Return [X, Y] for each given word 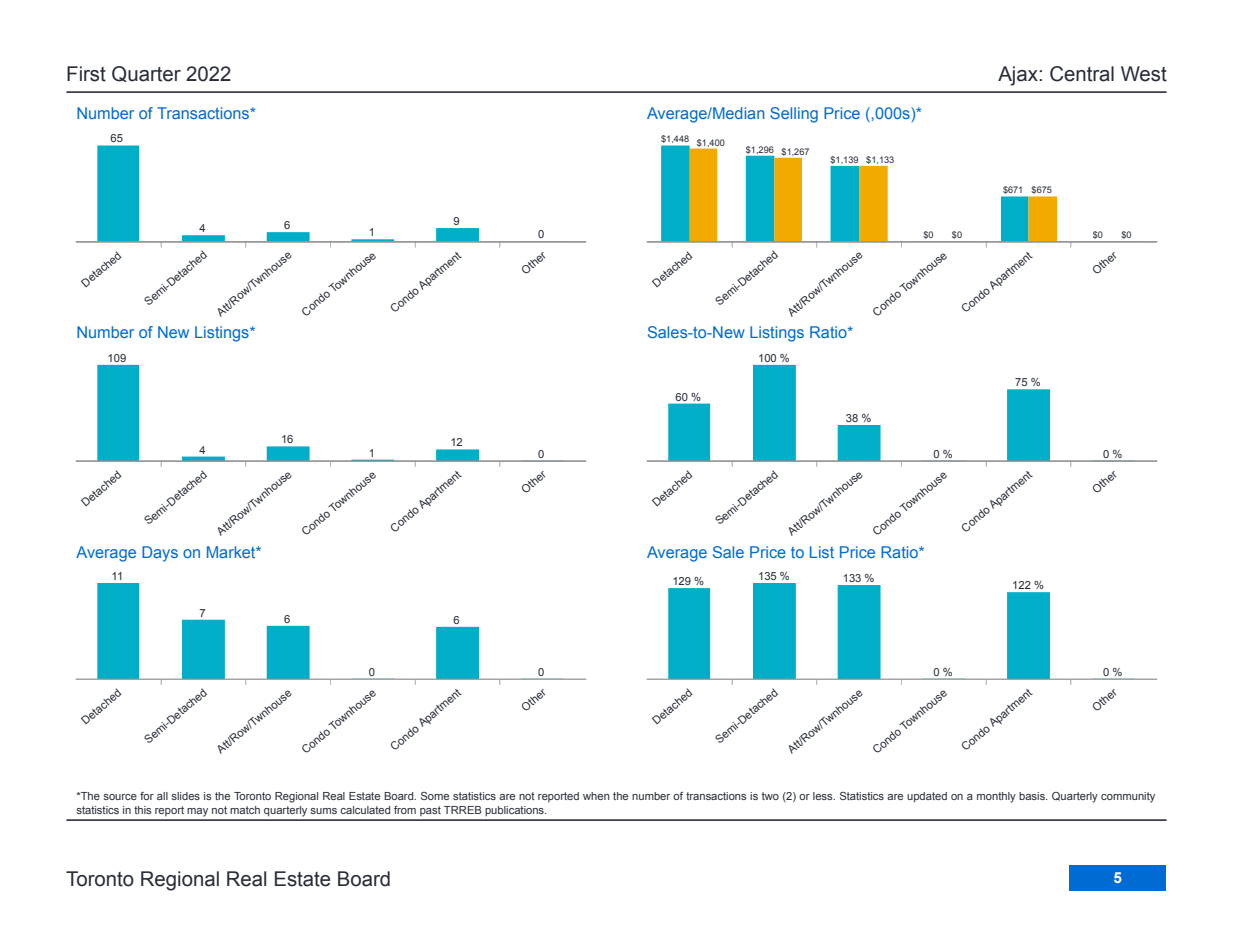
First [86, 74]
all [162, 796]
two [770, 796]
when [596, 796]
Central [1082, 74]
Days [160, 554]
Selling [794, 115]
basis [1033, 796]
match [245, 810]
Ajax [1019, 76]
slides [185, 796]
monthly [996, 797]
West [1144, 74]
